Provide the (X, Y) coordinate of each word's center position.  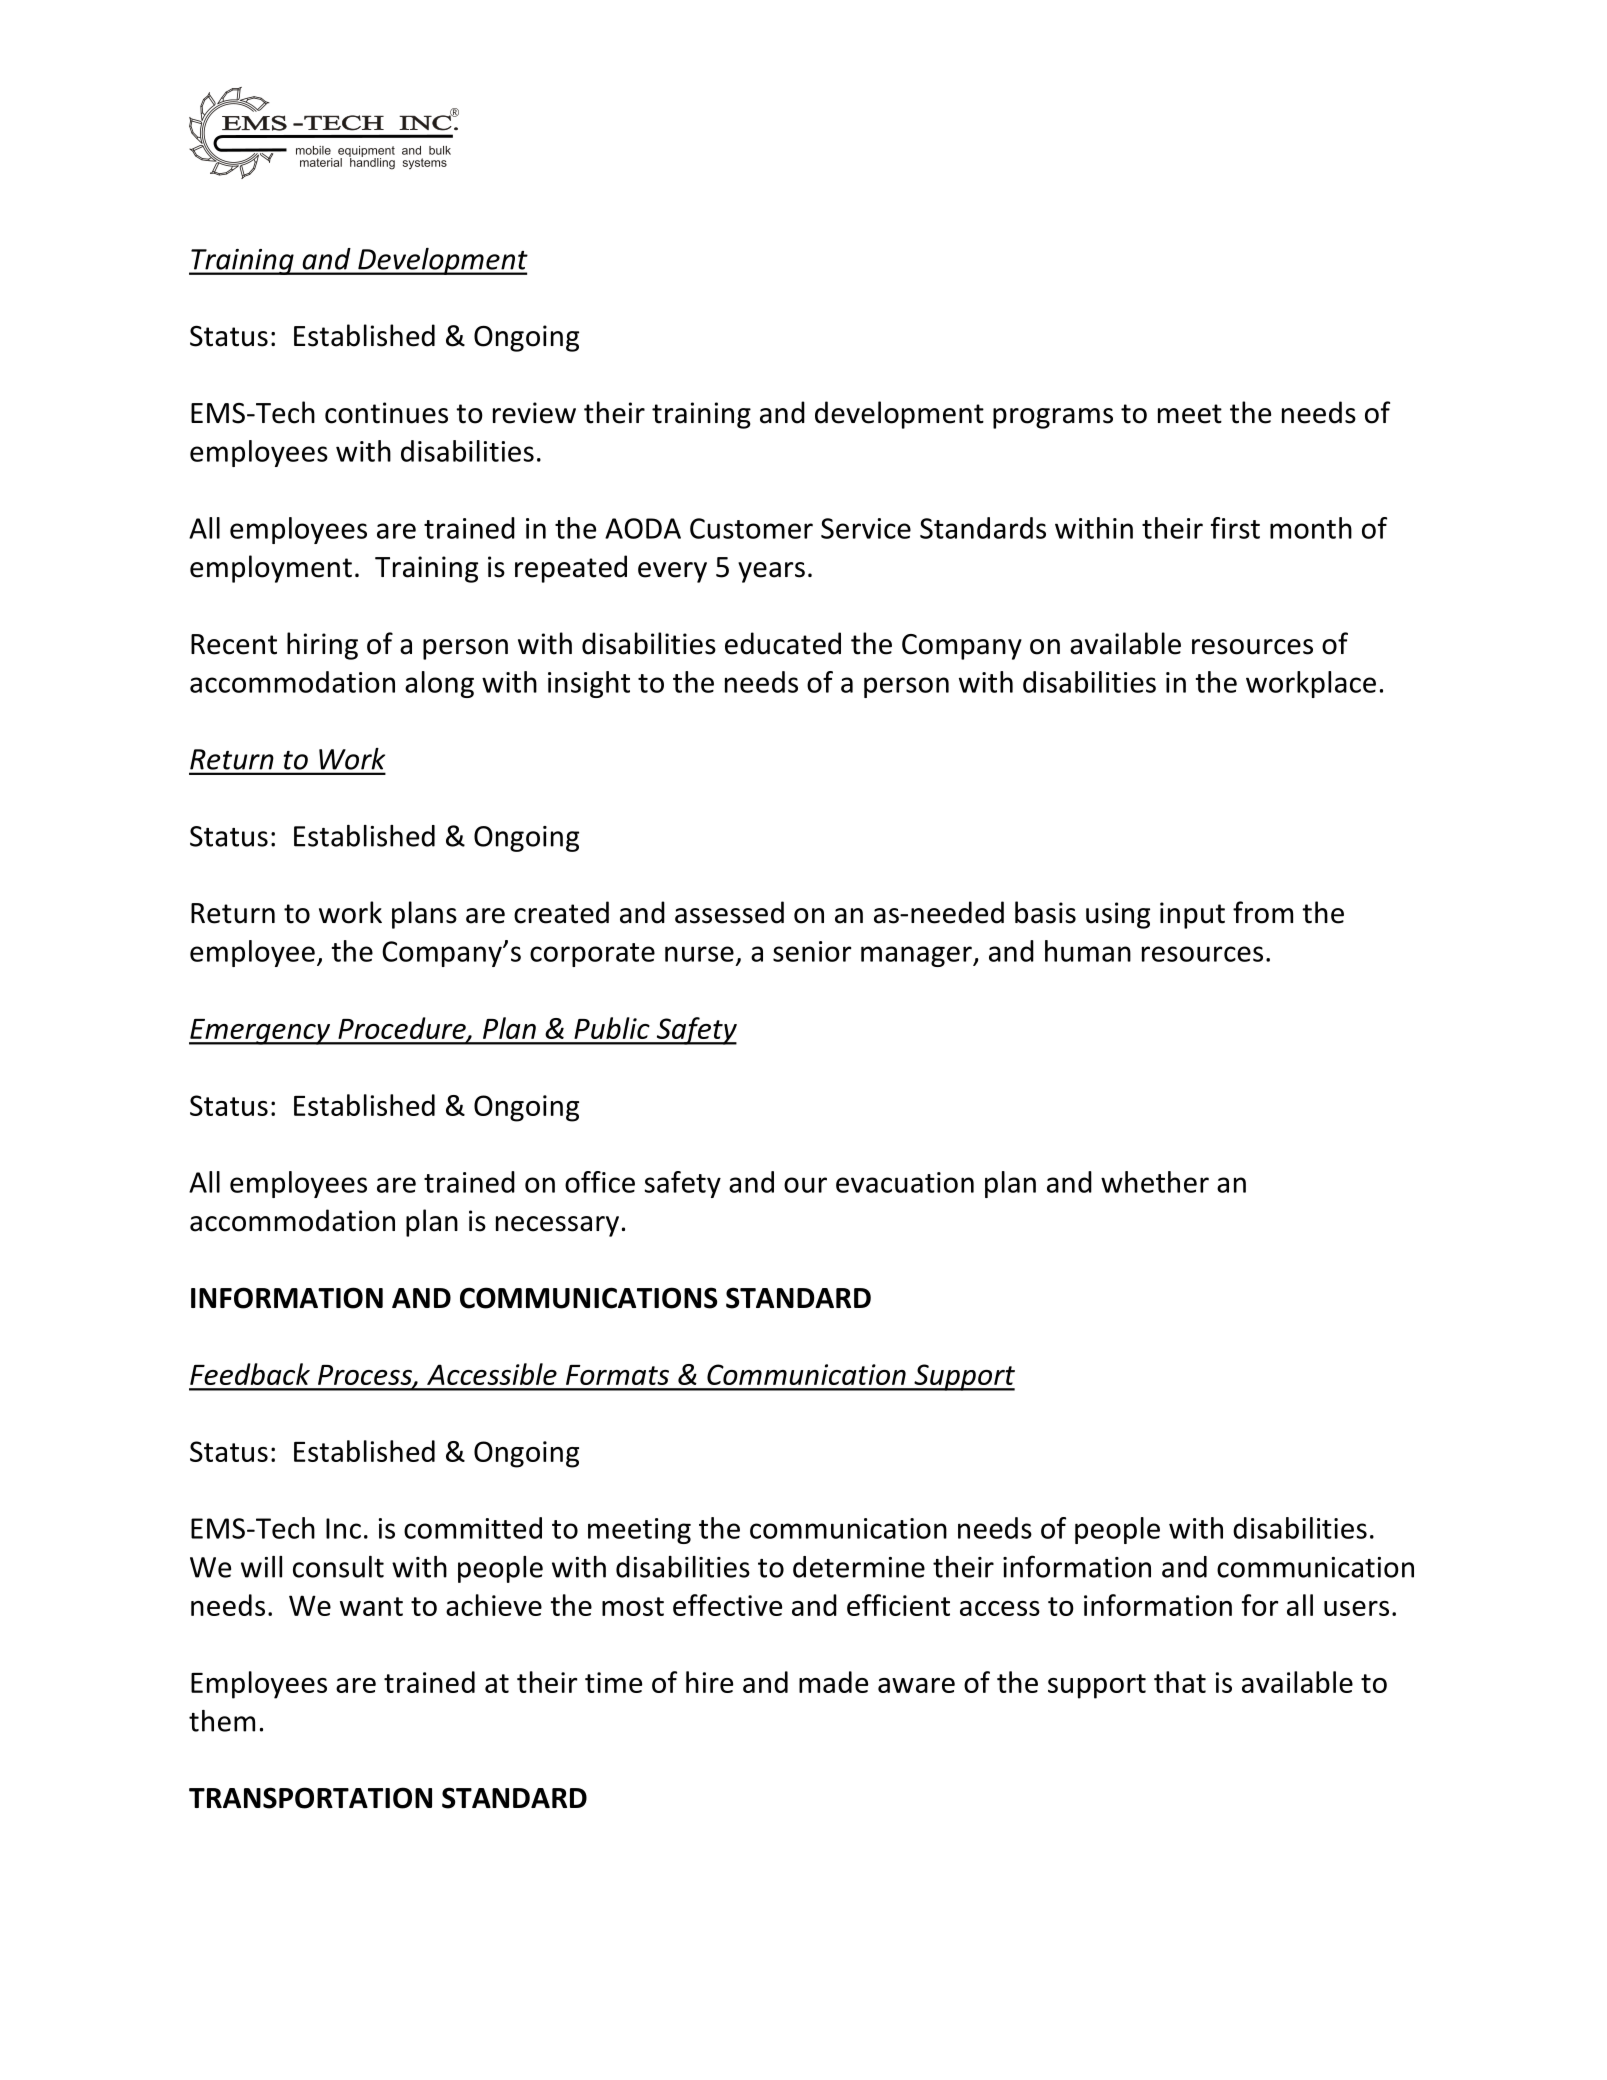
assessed (729, 912)
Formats (617, 1375)
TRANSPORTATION (310, 1798)
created (561, 912)
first (1235, 528)
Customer (751, 528)
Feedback (250, 1374)
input (1192, 915)
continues (386, 413)
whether (1155, 1182)
